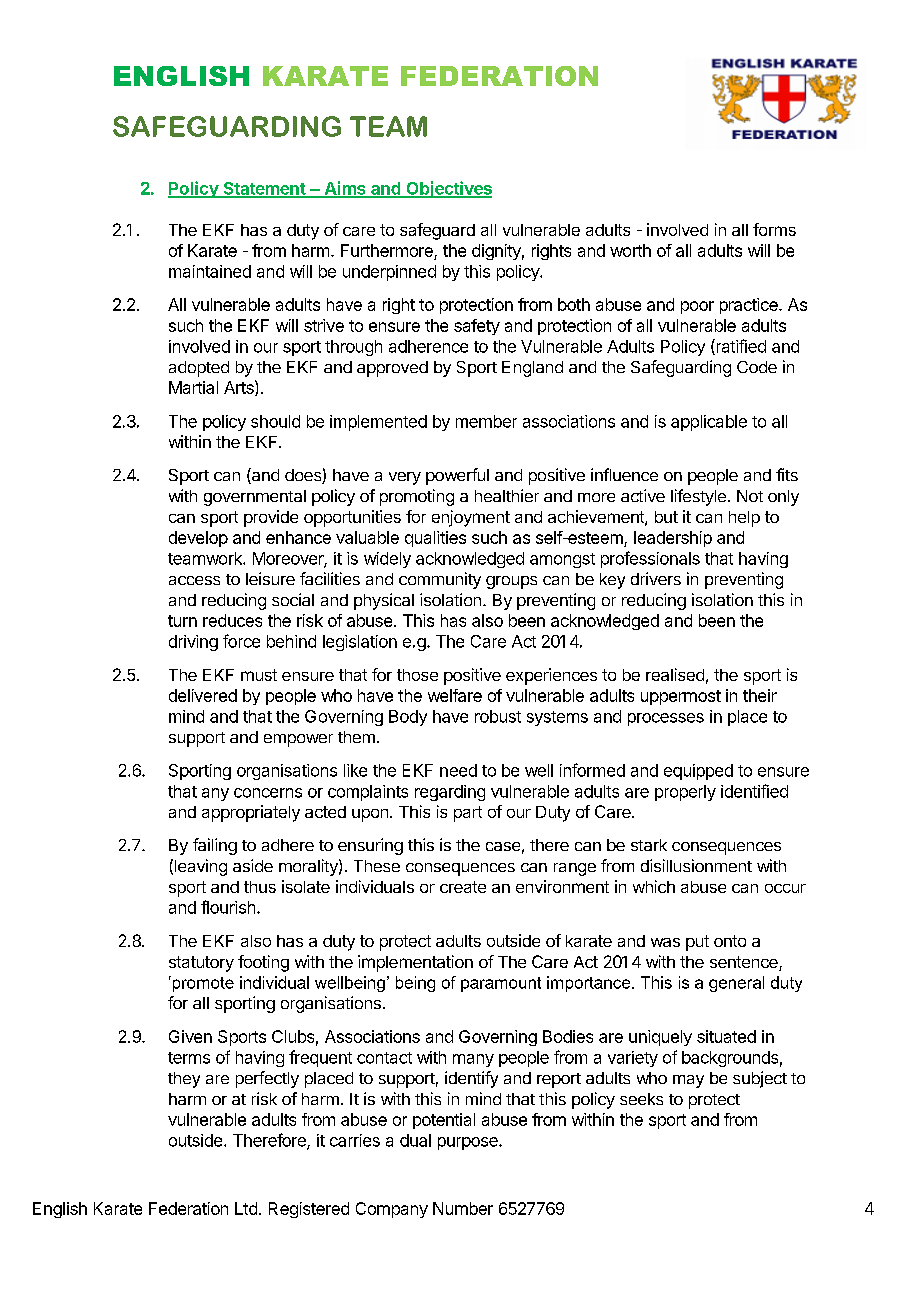 This screenshot has height=1308, width=924. Describe the element at coordinates (471, 518) in the screenshot. I see `enjoyment` at that location.
